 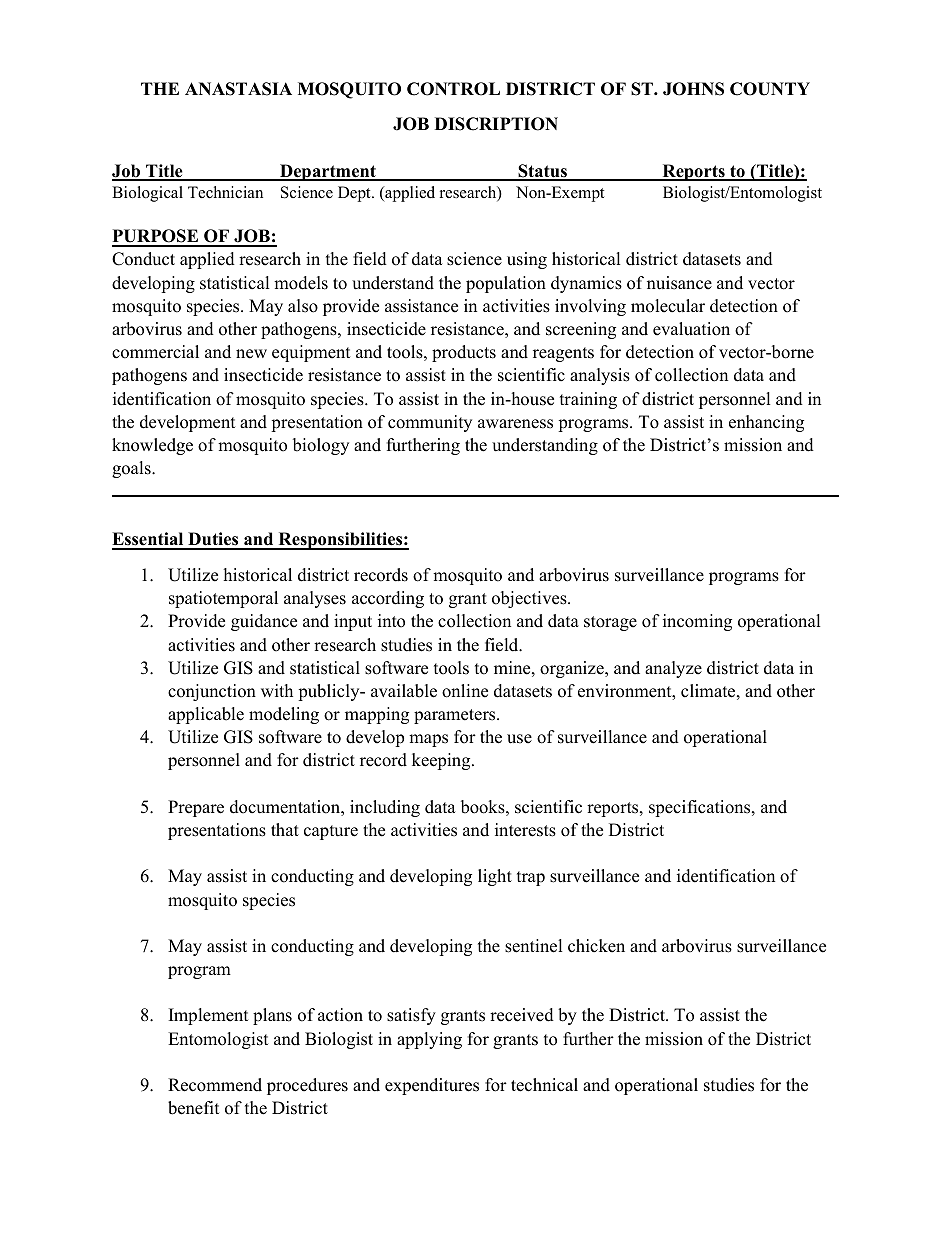 What do you see at coordinates (691, 329) in the screenshot?
I see `evaluation` at bounding box center [691, 329].
